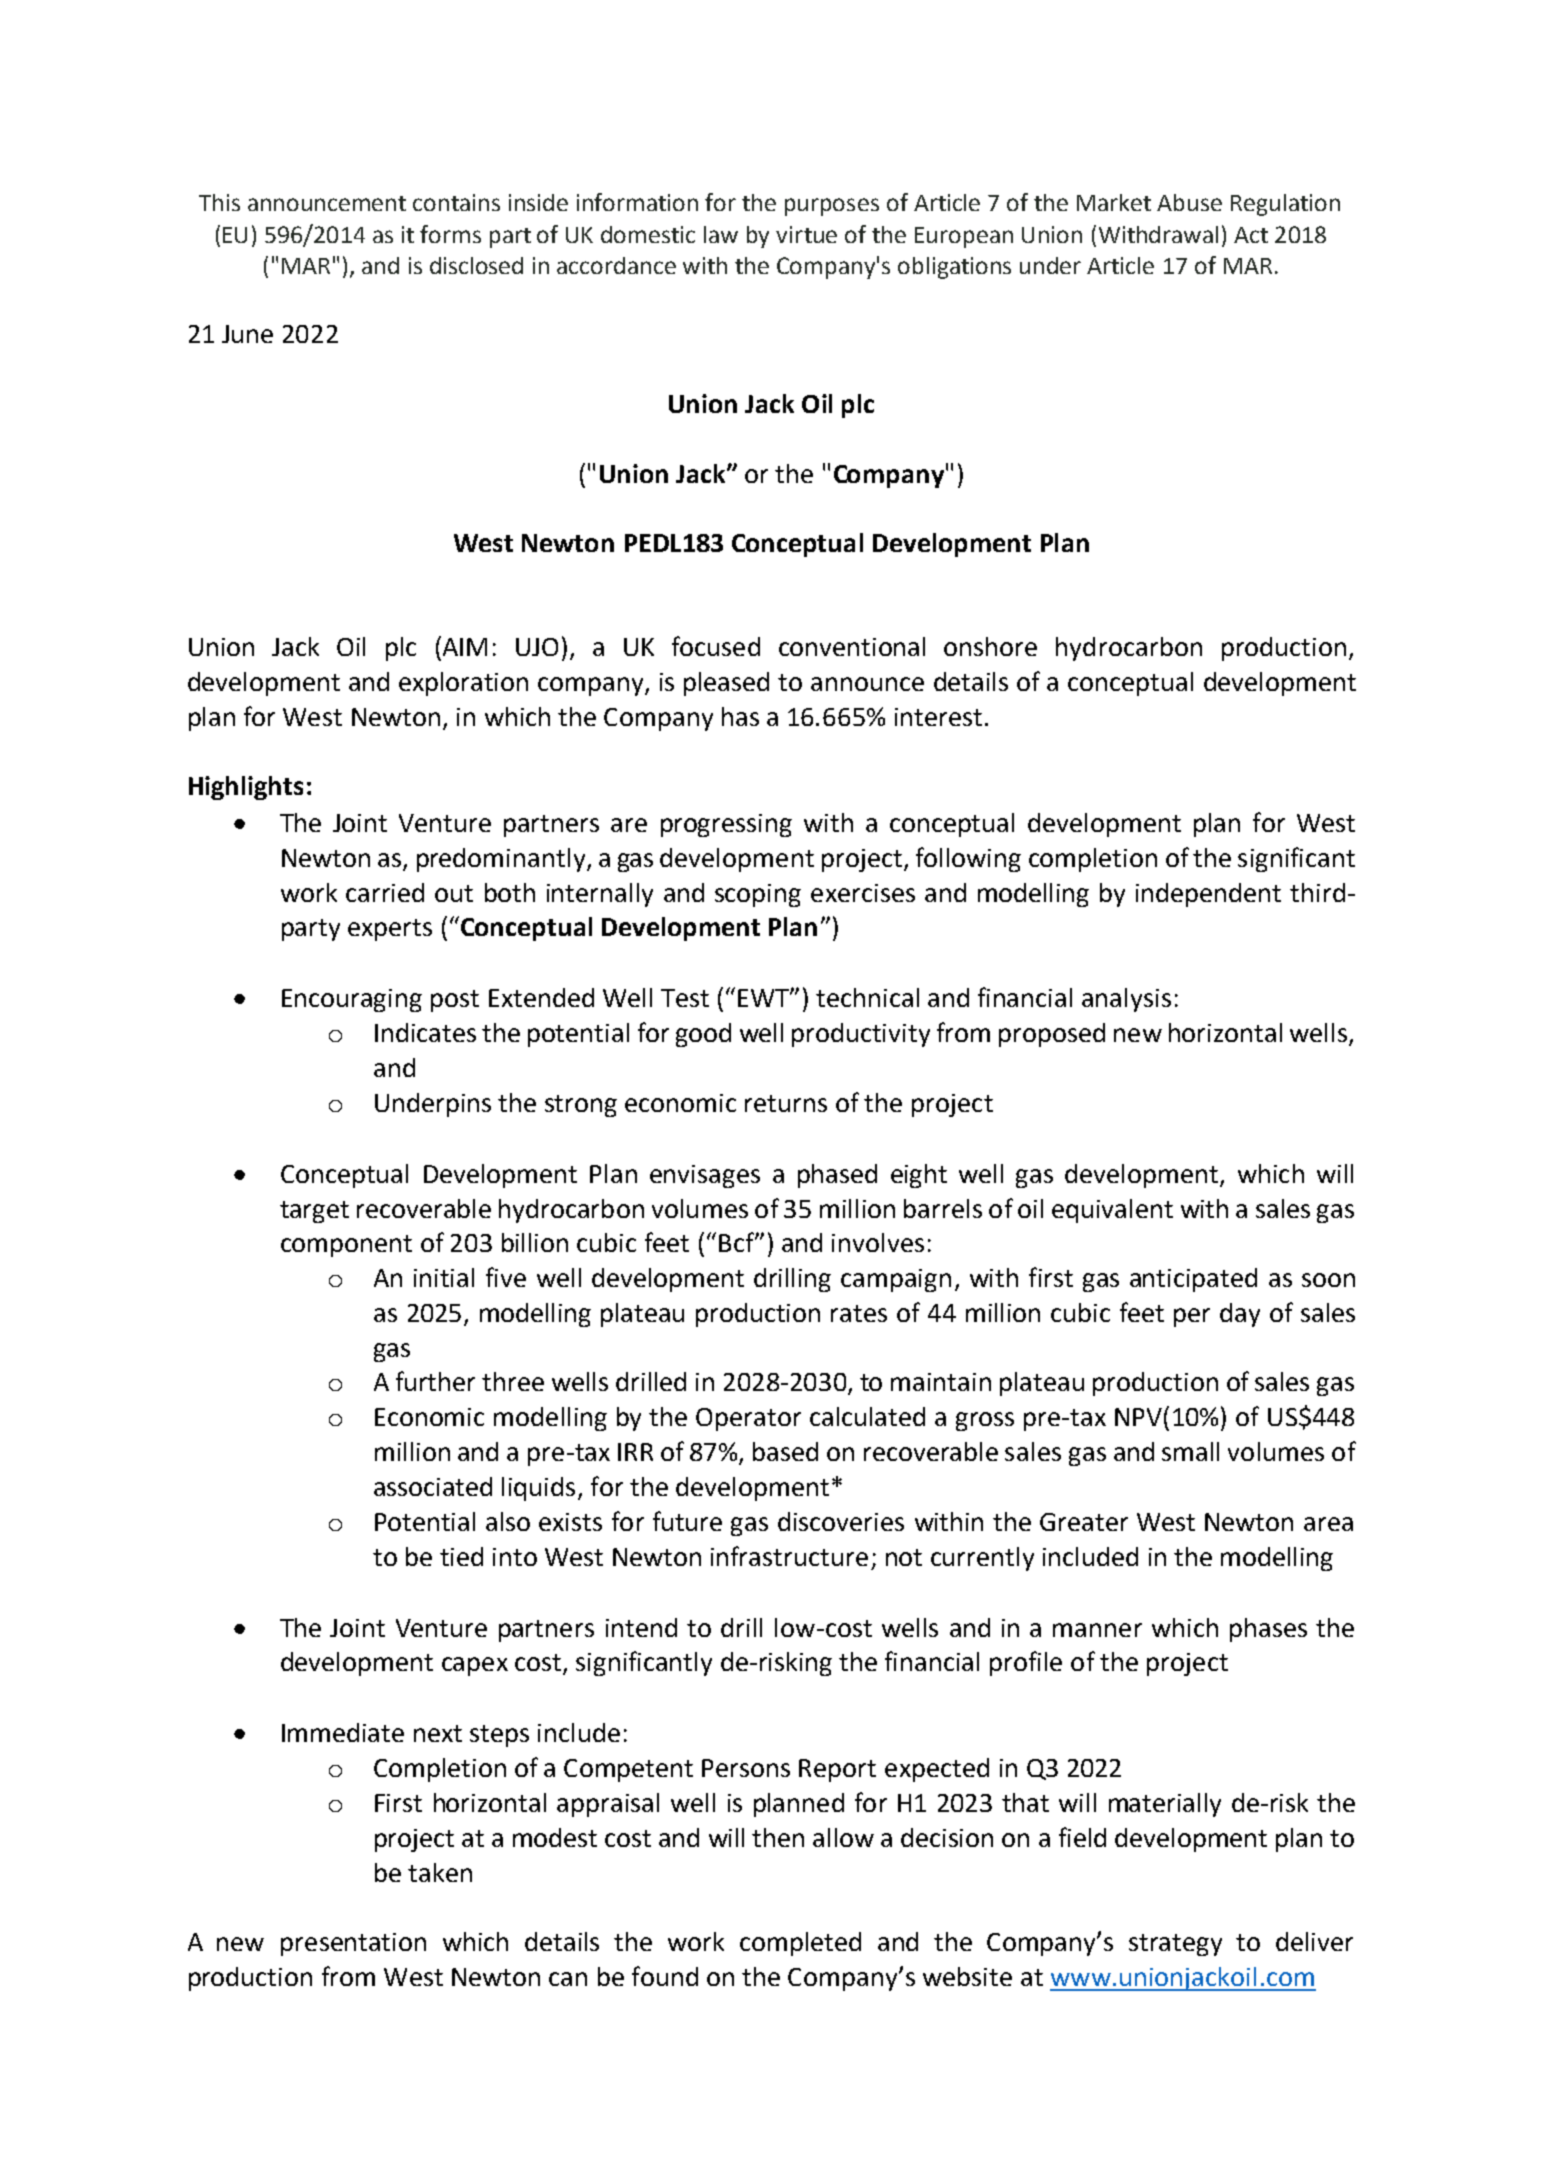 Image resolution: width=1542 pixels, height=2181 pixels. What do you see at coordinates (1126, 1000) in the screenshot?
I see `analysis` at bounding box center [1126, 1000].
